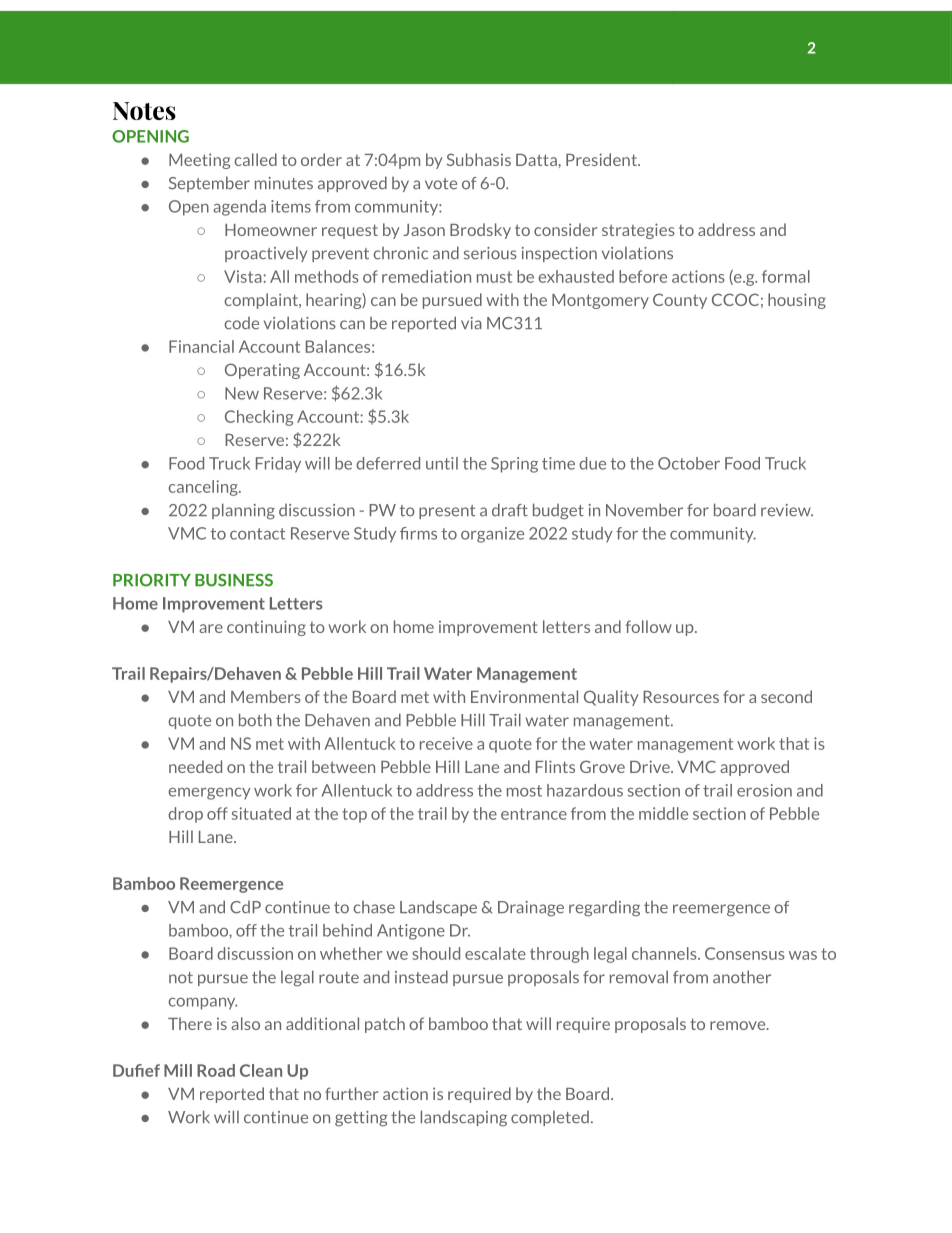 The width and height of the screenshot is (952, 1233). Describe the element at coordinates (602, 159) in the screenshot. I see `President` at that location.
